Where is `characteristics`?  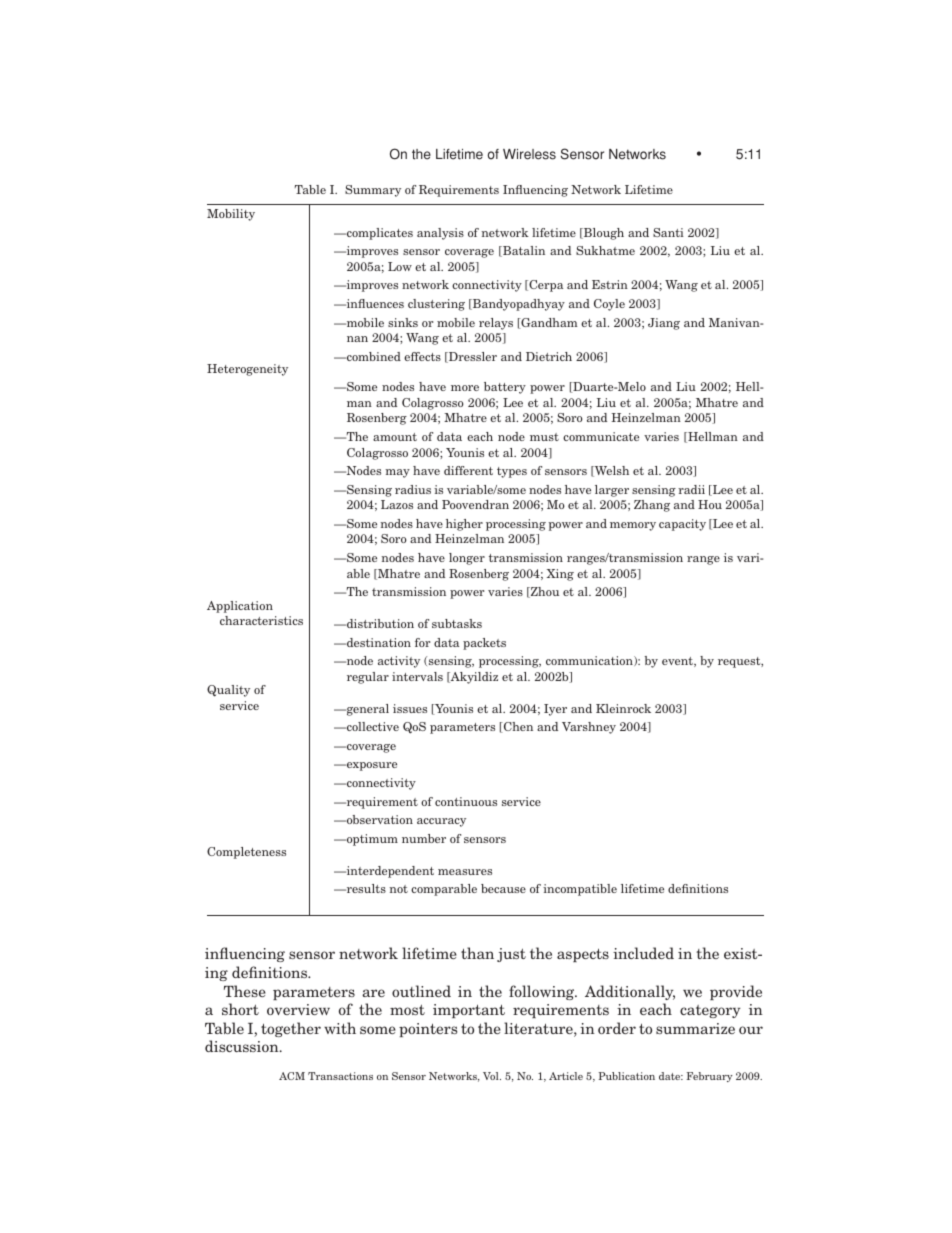 characteristics is located at coordinates (261, 620).
